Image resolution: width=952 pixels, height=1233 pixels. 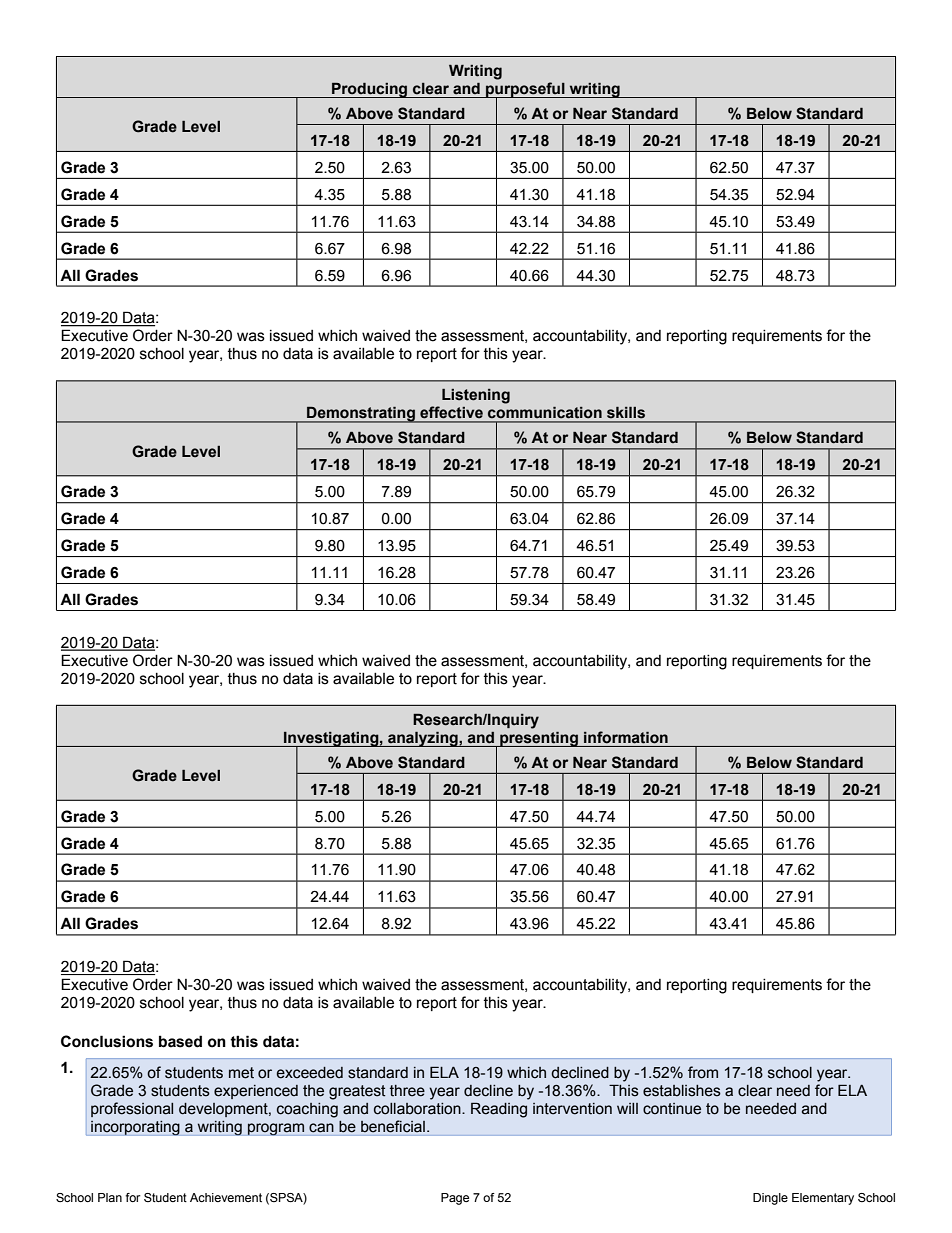 What do you see at coordinates (180, 1041) in the image?
I see `based` at bounding box center [180, 1041].
